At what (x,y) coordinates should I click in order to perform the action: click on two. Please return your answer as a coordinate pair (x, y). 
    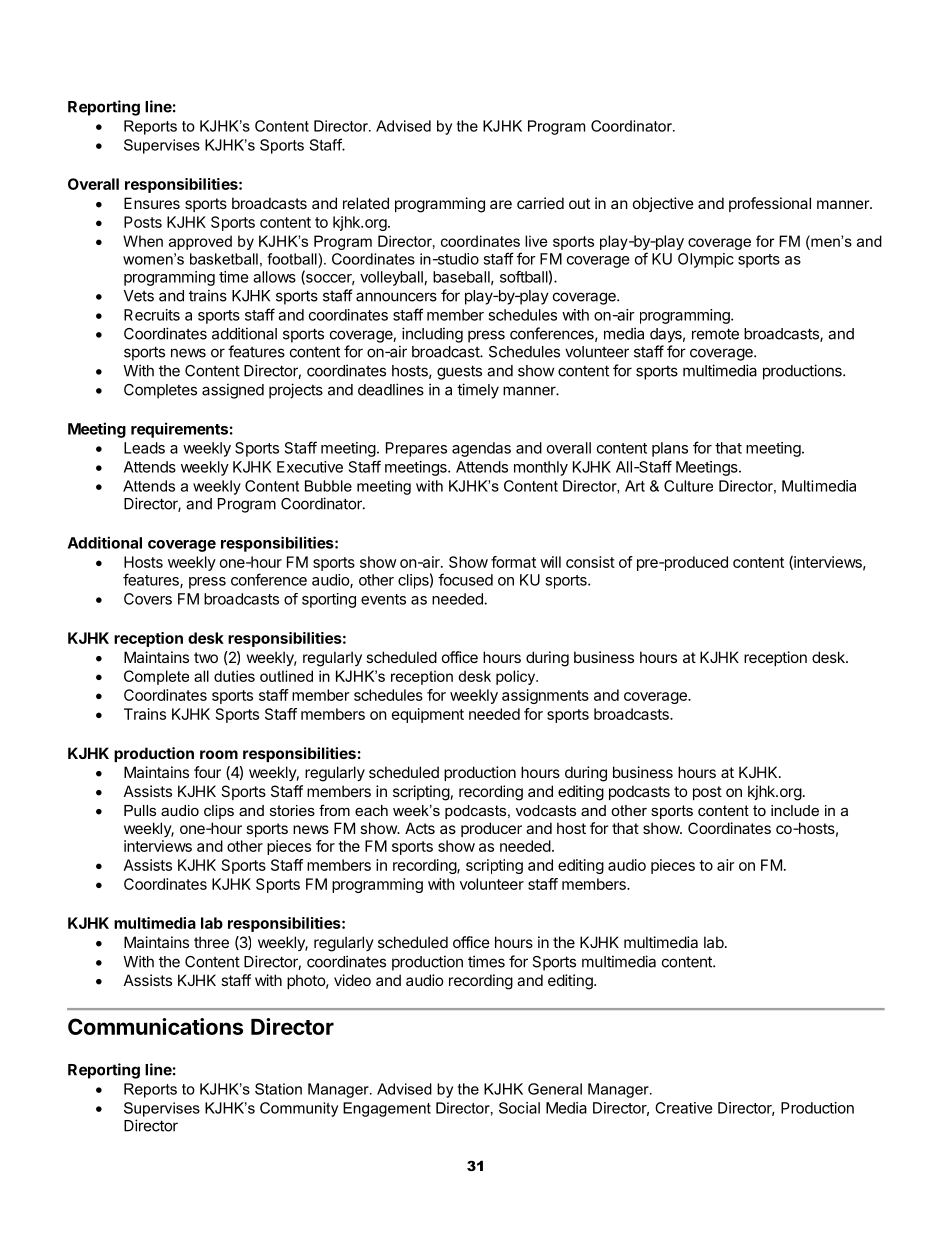
    Looking at the image, I should click on (206, 657).
